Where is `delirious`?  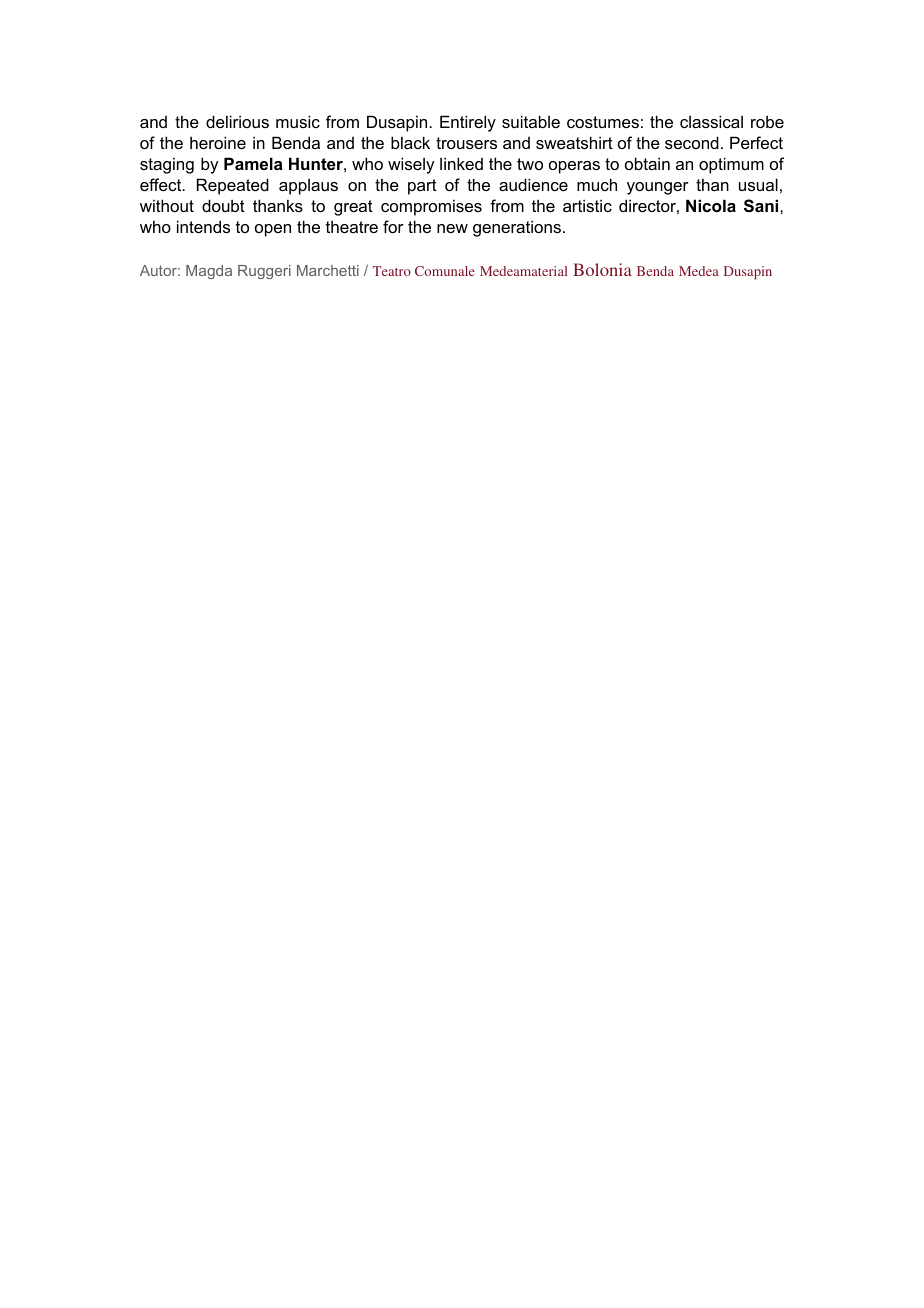 delirious is located at coordinates (237, 121).
